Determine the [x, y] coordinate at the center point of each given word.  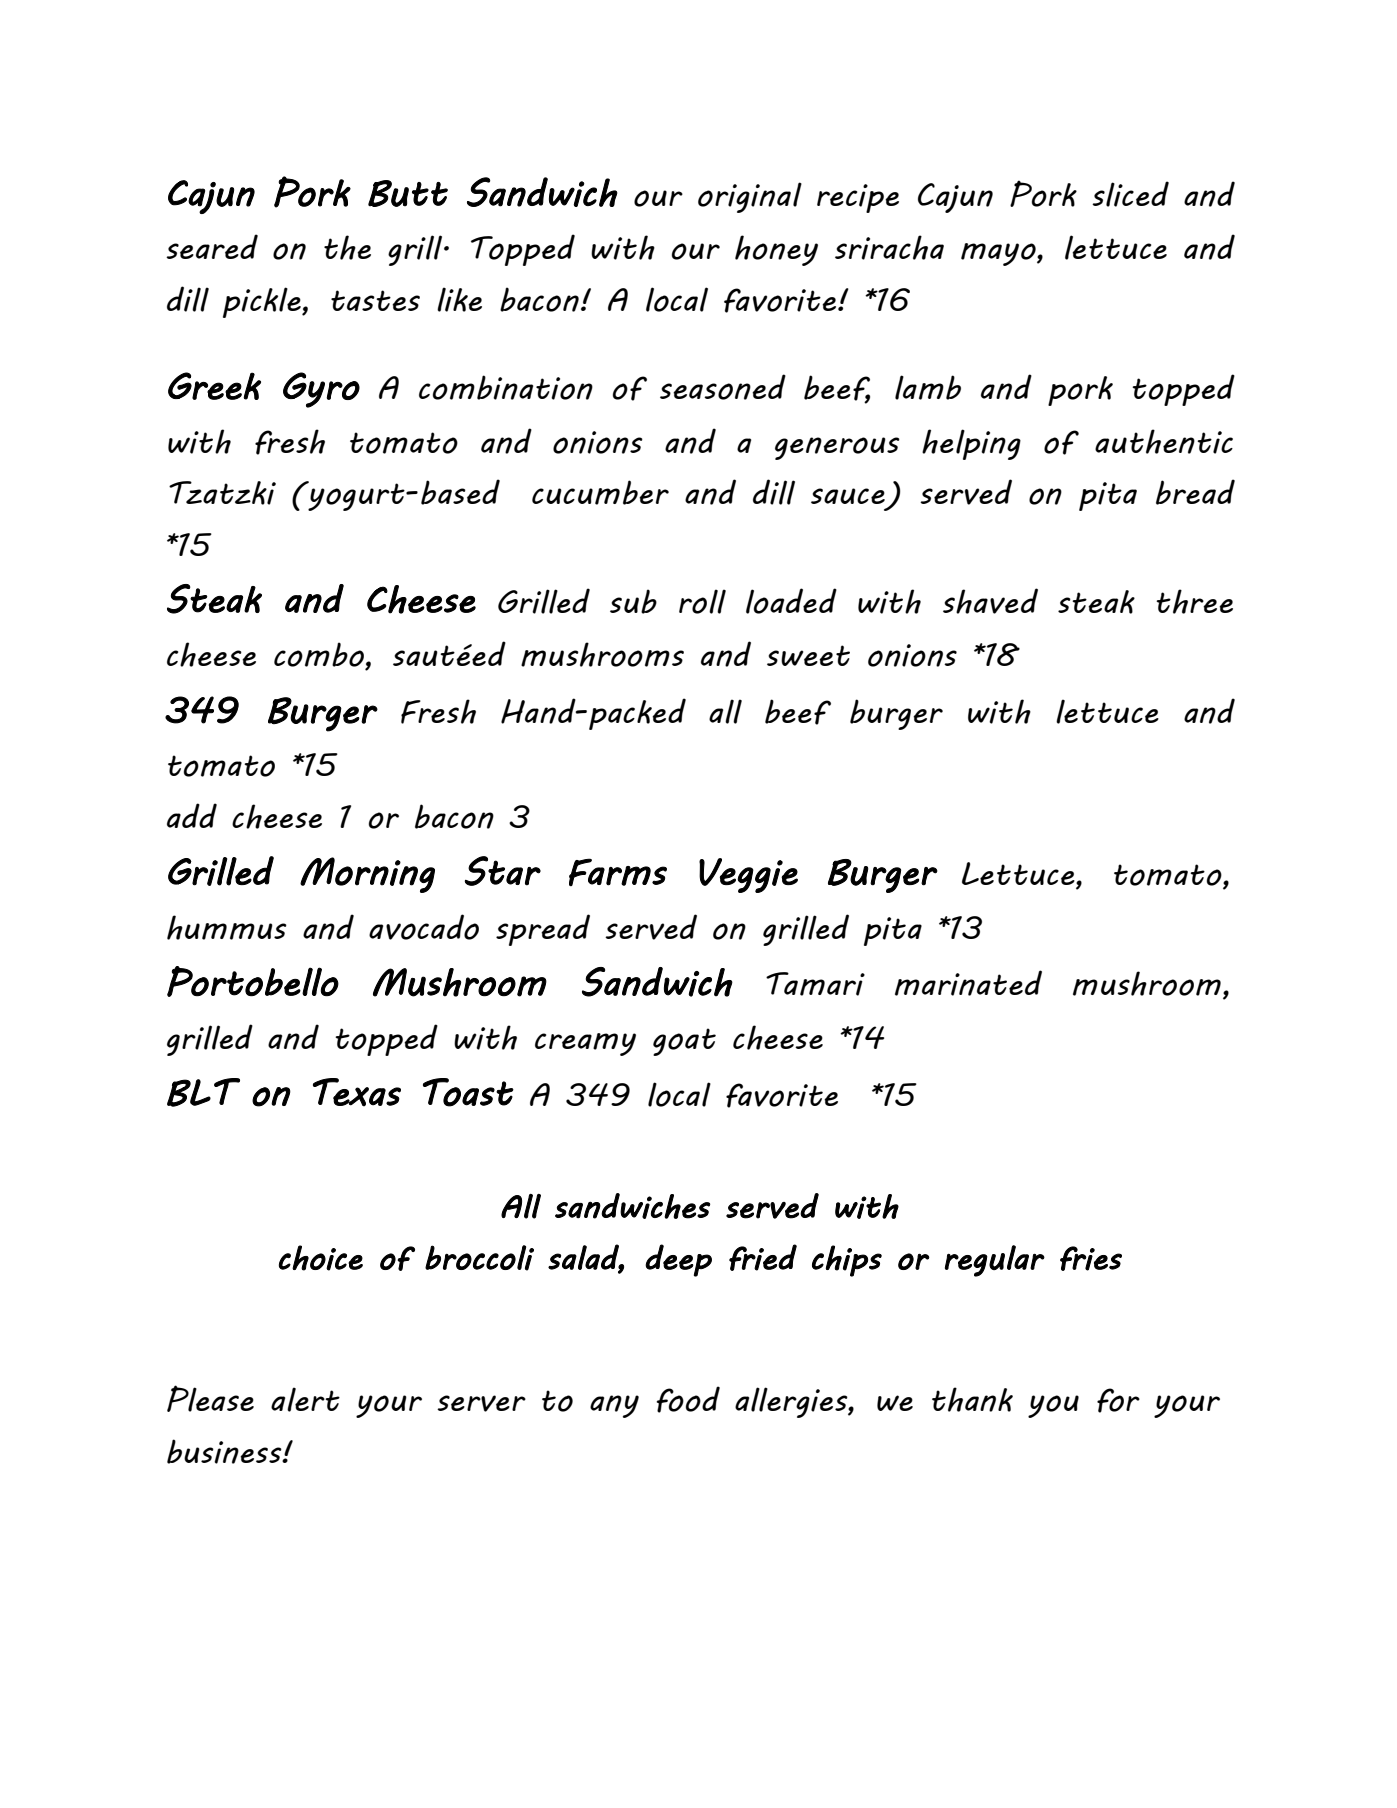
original [750, 197]
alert [305, 1399]
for [1118, 1400]
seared [212, 246]
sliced [1130, 194]
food [688, 1399]
